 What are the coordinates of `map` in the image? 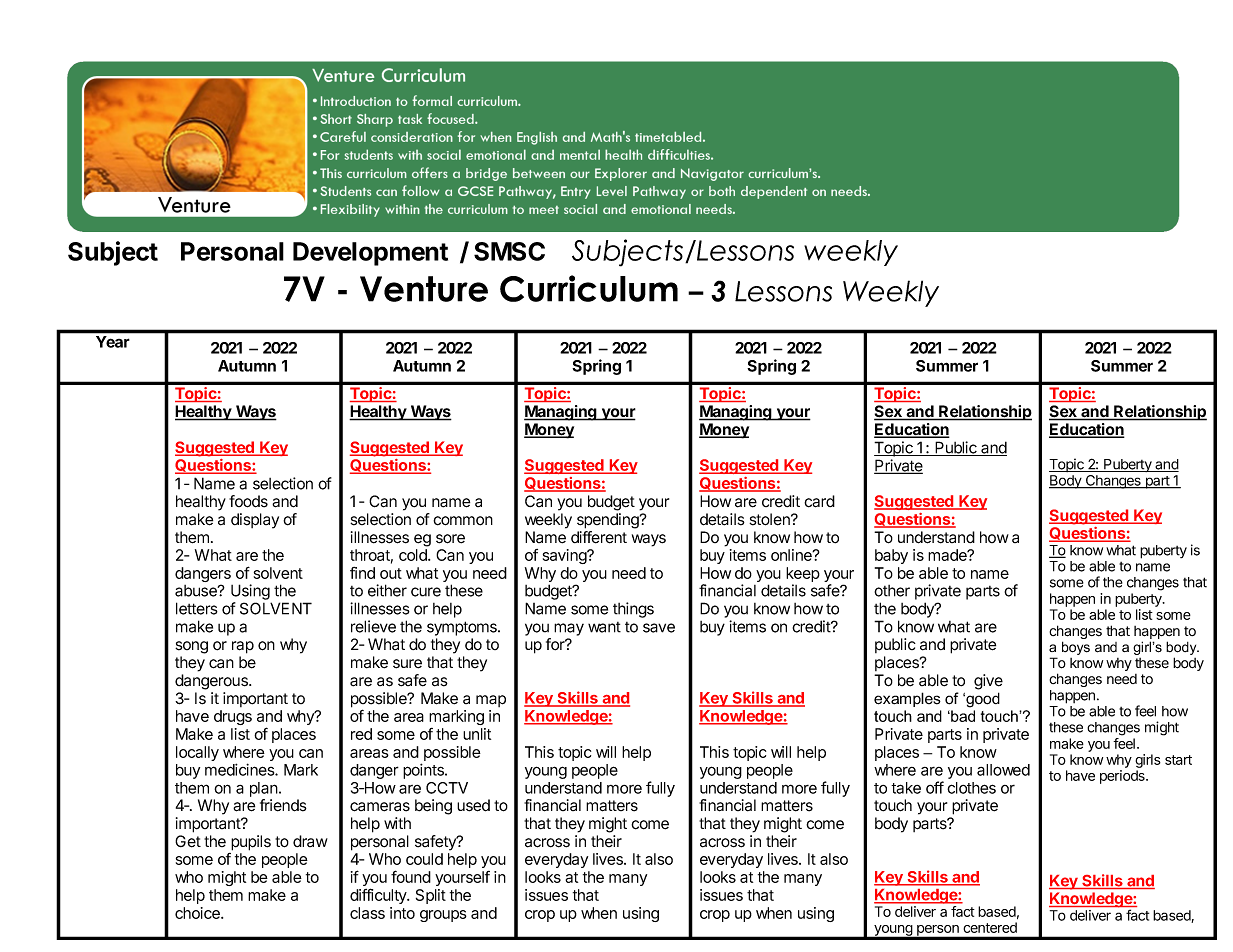 It's located at (491, 701).
